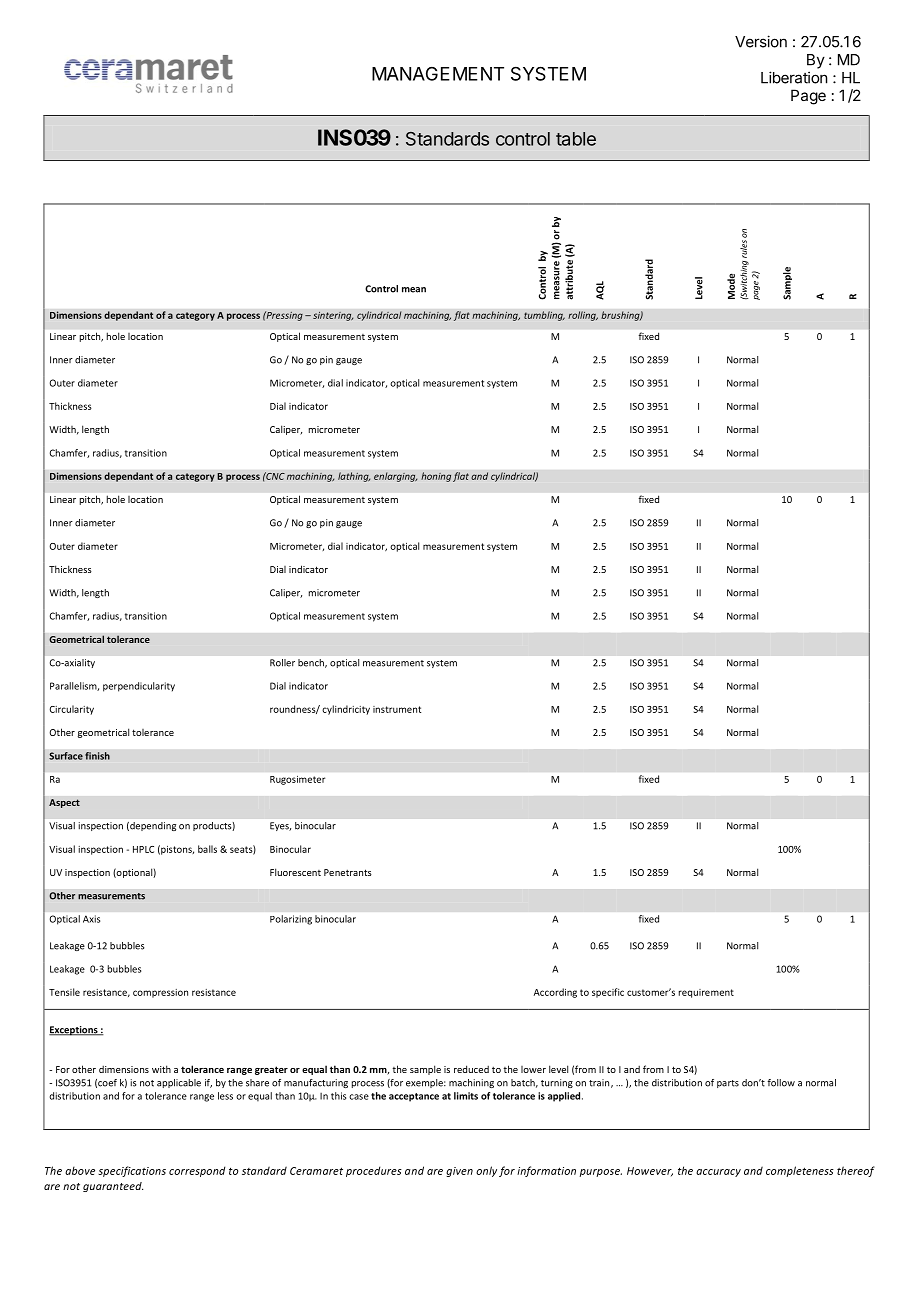  What do you see at coordinates (459, 1172) in the image?
I see `given` at bounding box center [459, 1172].
